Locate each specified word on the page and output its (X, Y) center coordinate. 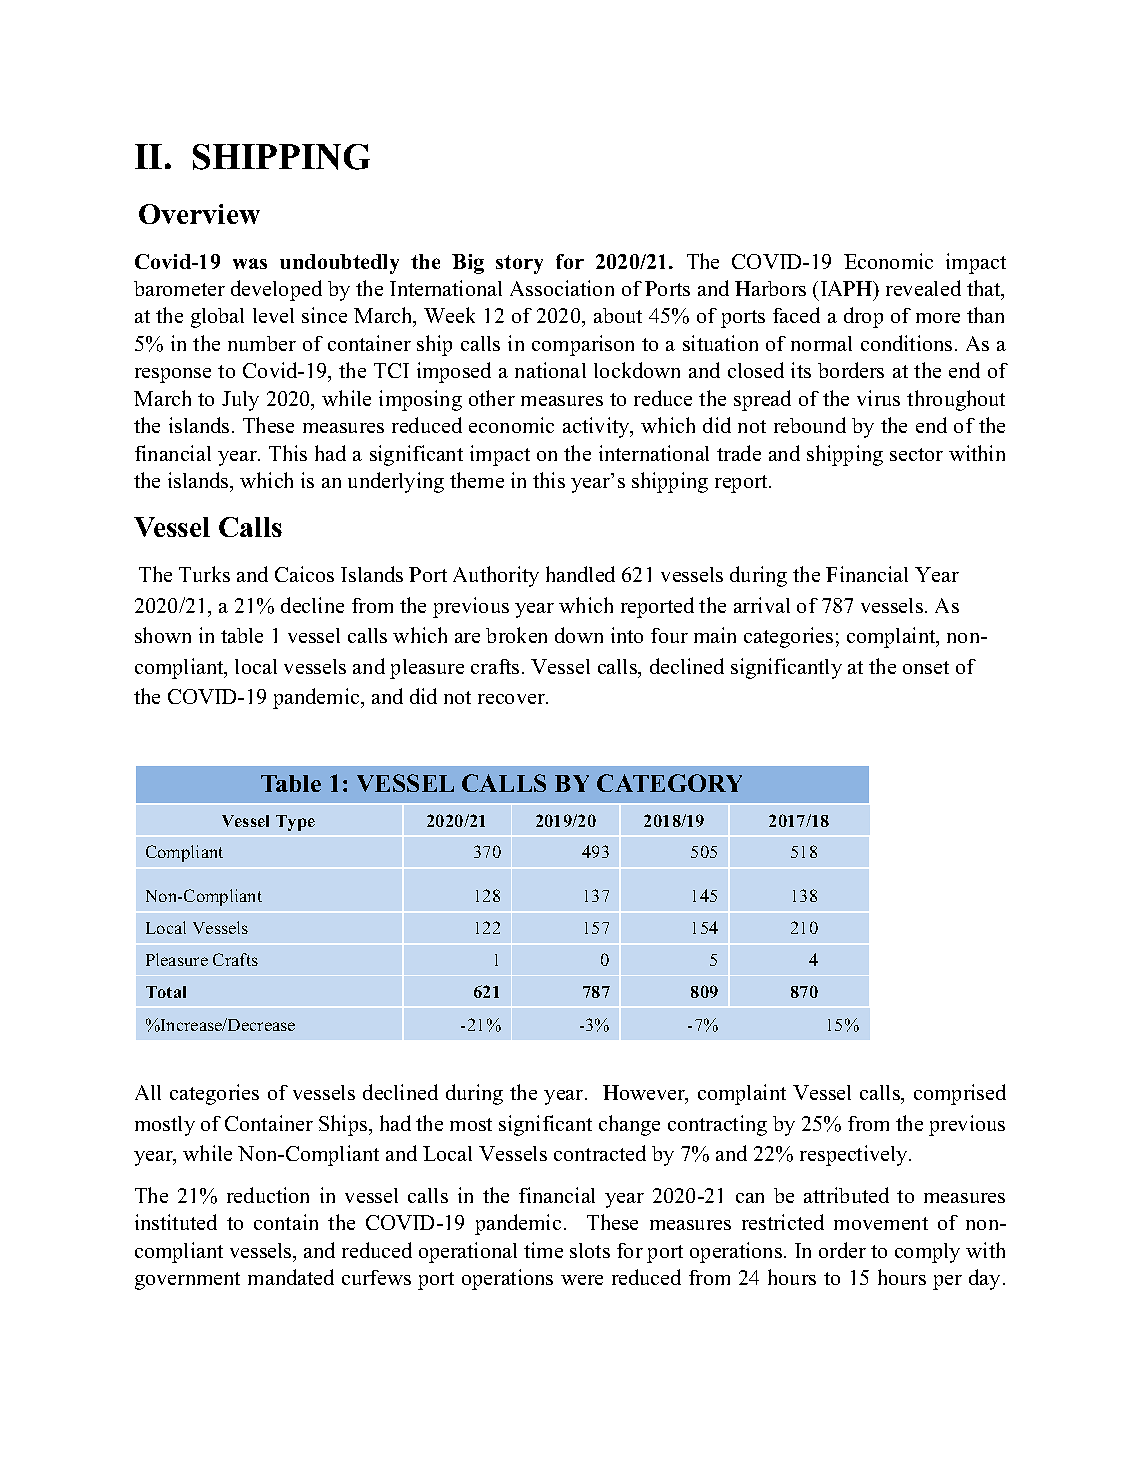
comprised (960, 1094)
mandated (291, 1277)
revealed (923, 288)
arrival (762, 605)
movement (881, 1223)
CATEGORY (669, 783)
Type (295, 823)
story (519, 264)
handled (580, 574)
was (250, 263)
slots (590, 1250)
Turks (204, 574)
